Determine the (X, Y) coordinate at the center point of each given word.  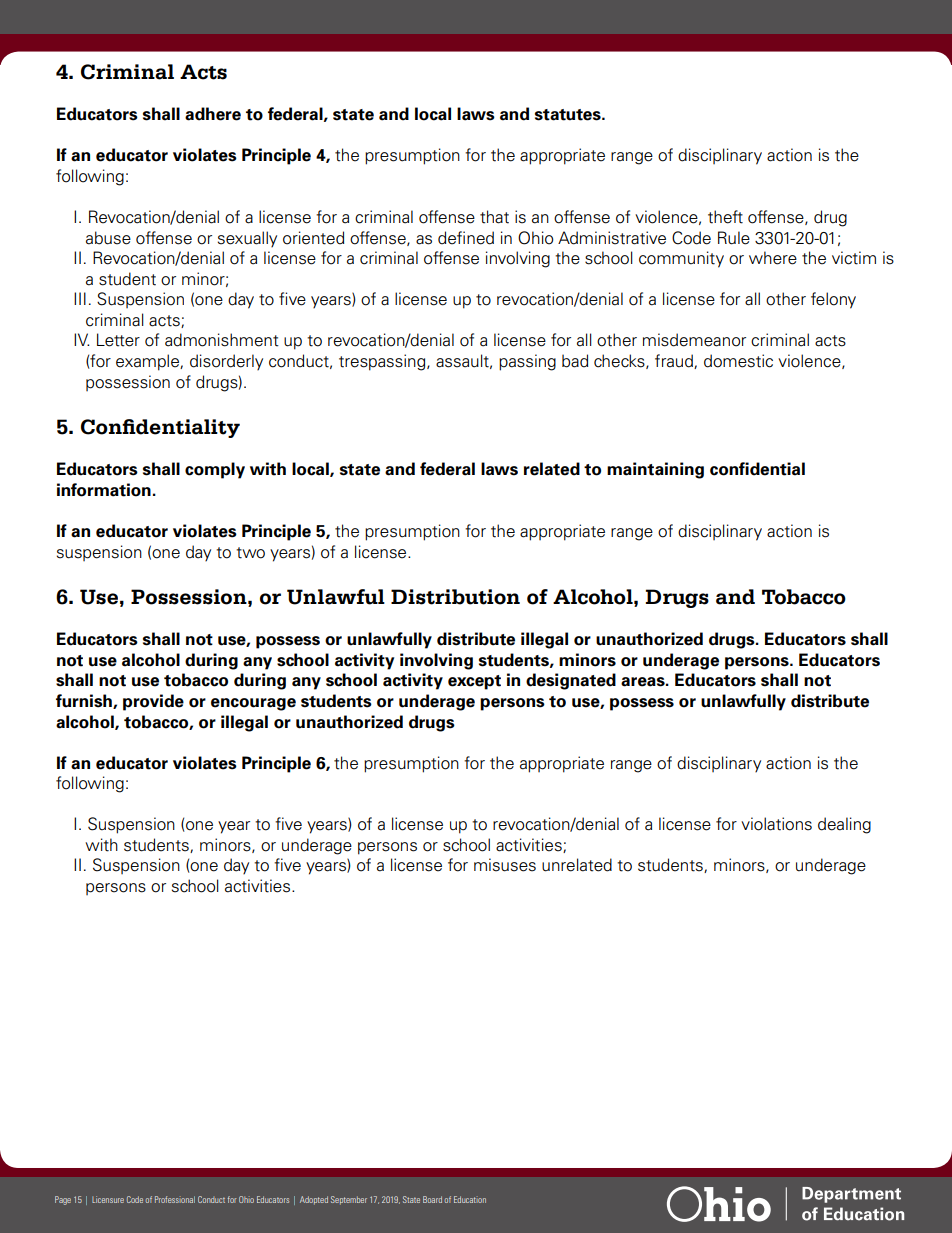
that (494, 217)
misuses (505, 865)
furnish (85, 701)
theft (725, 217)
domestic (738, 361)
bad (575, 361)
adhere (213, 114)
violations (776, 824)
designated (571, 681)
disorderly (226, 362)
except (474, 682)
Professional (175, 1199)
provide (153, 702)
